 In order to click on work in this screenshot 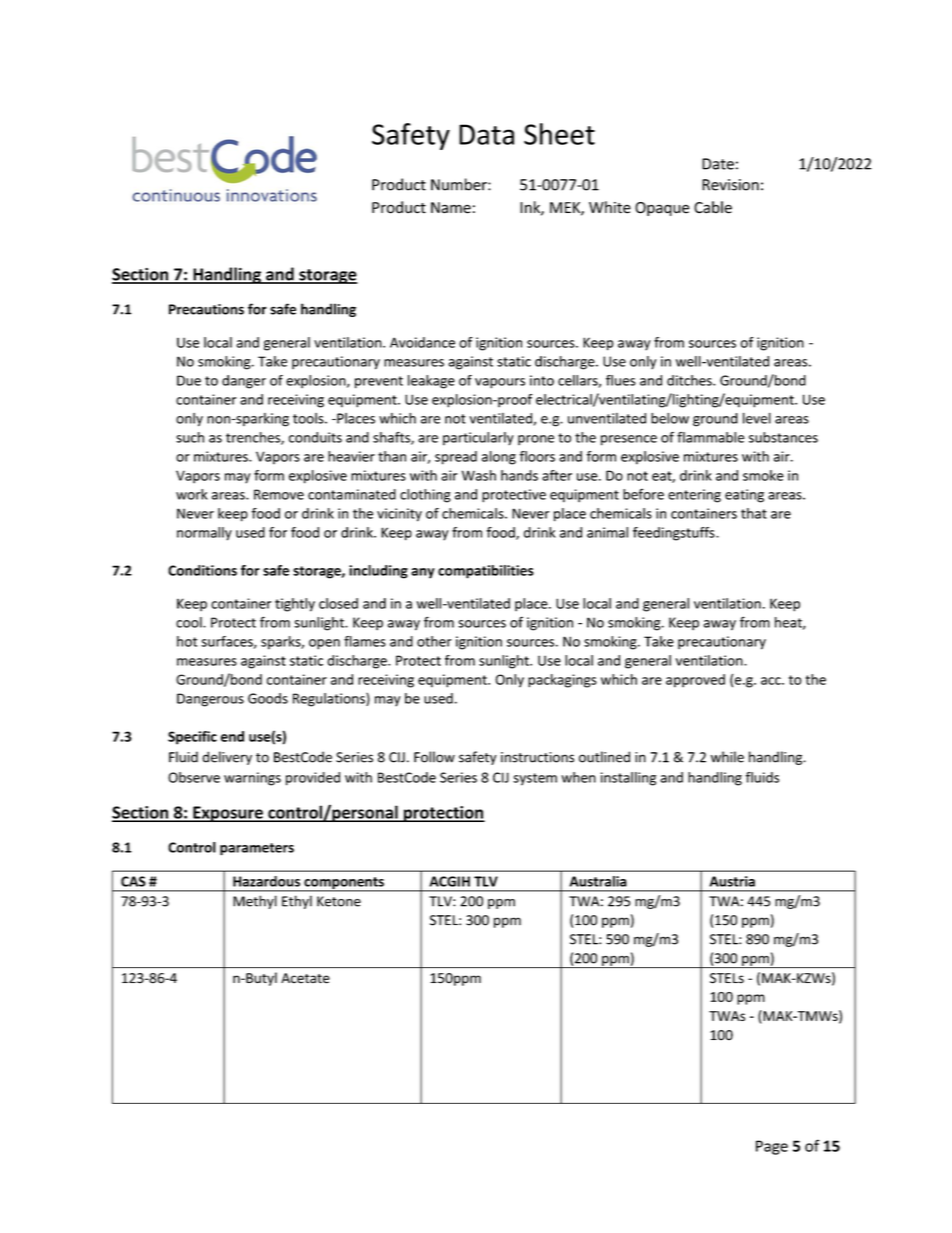, I will do `click(191, 494)`.
